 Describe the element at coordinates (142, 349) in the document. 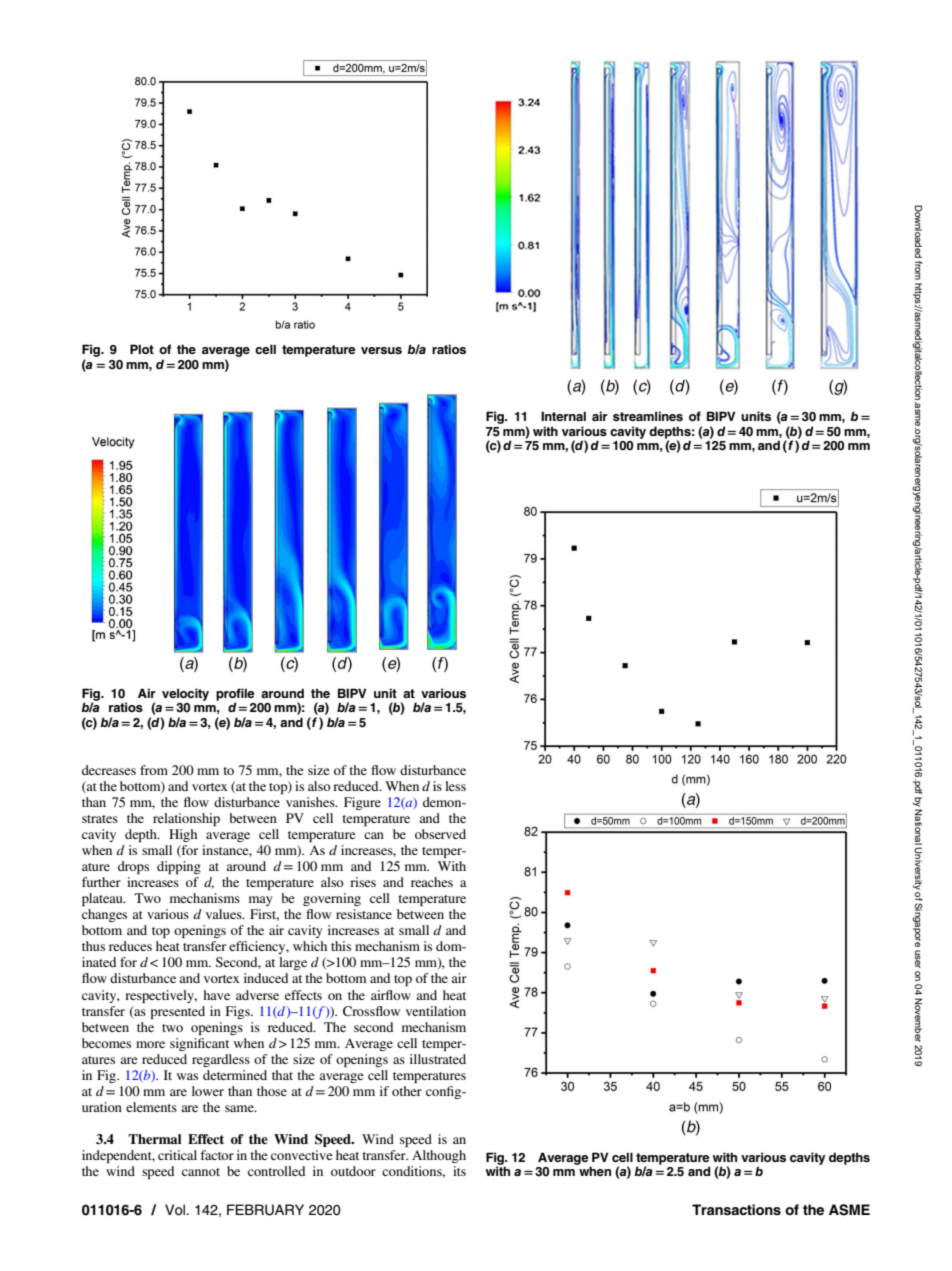

I see `Plot` at that location.
